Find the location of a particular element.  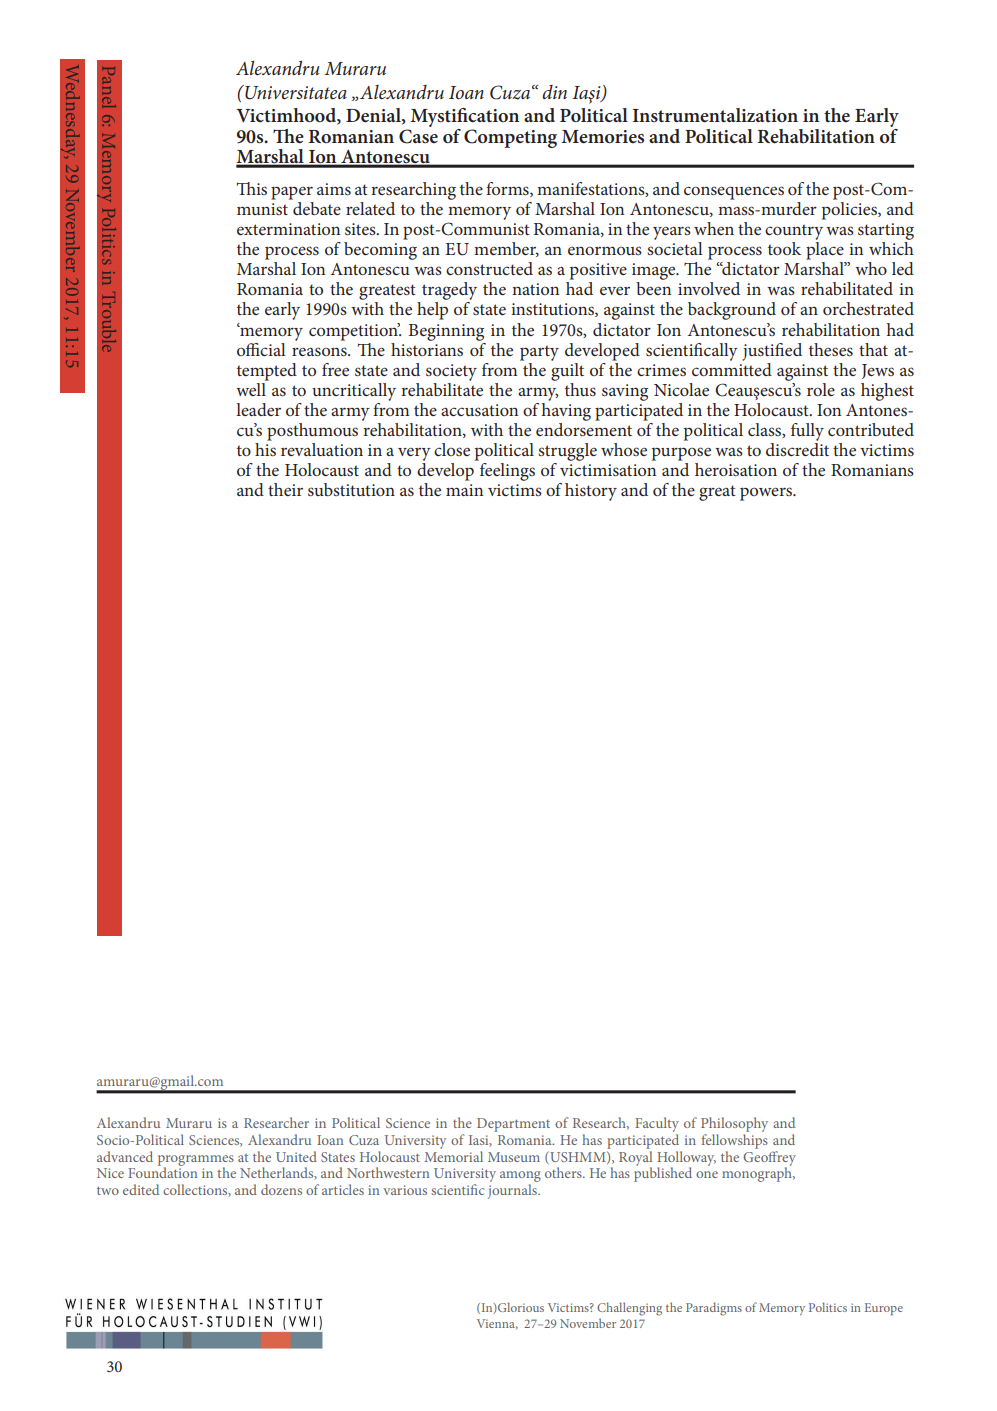

Competing is located at coordinates (510, 138).
